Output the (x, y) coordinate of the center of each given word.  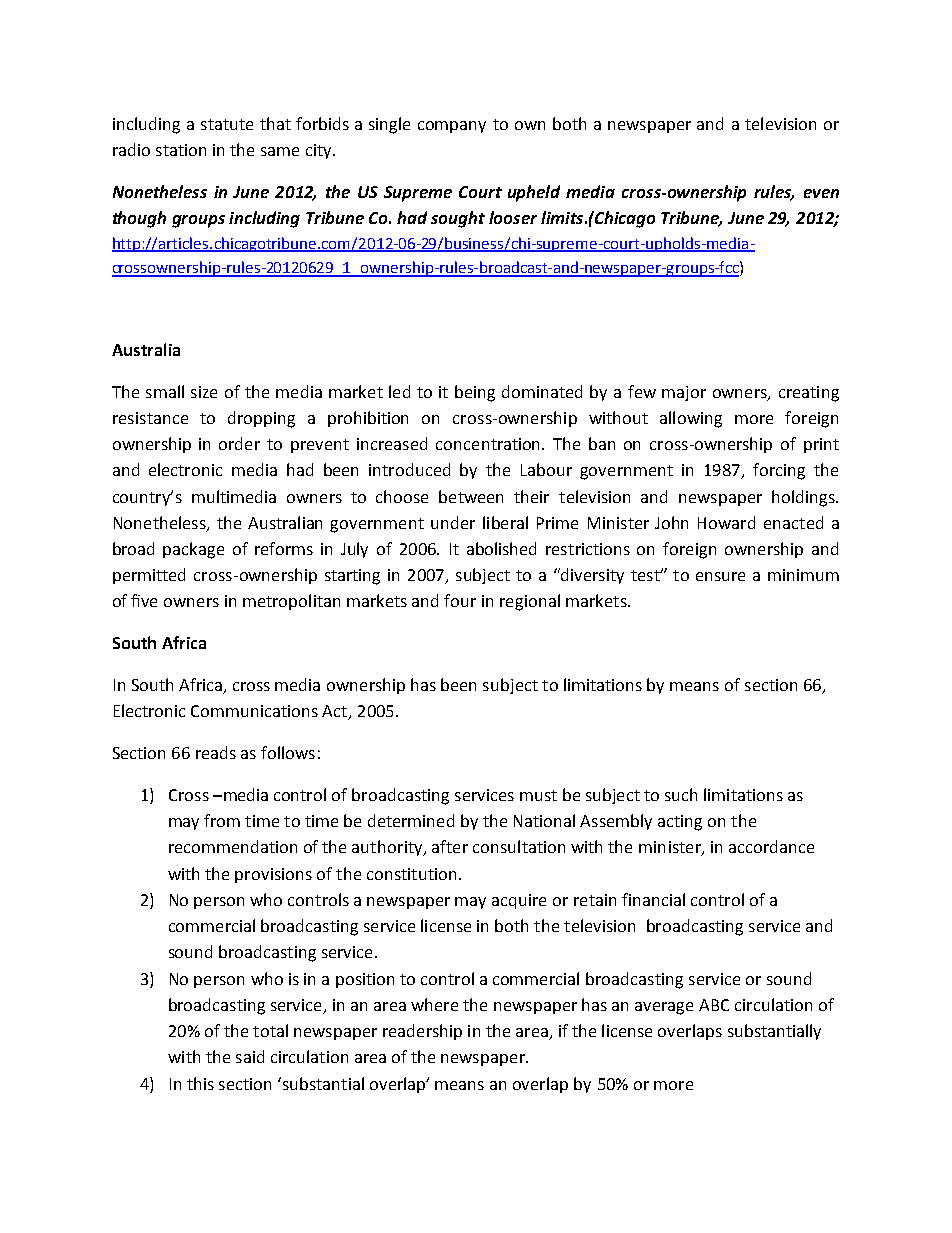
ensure (720, 576)
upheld (534, 193)
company (452, 127)
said (250, 1056)
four (460, 600)
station (181, 150)
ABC (714, 1005)
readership (422, 1032)
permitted (149, 576)
